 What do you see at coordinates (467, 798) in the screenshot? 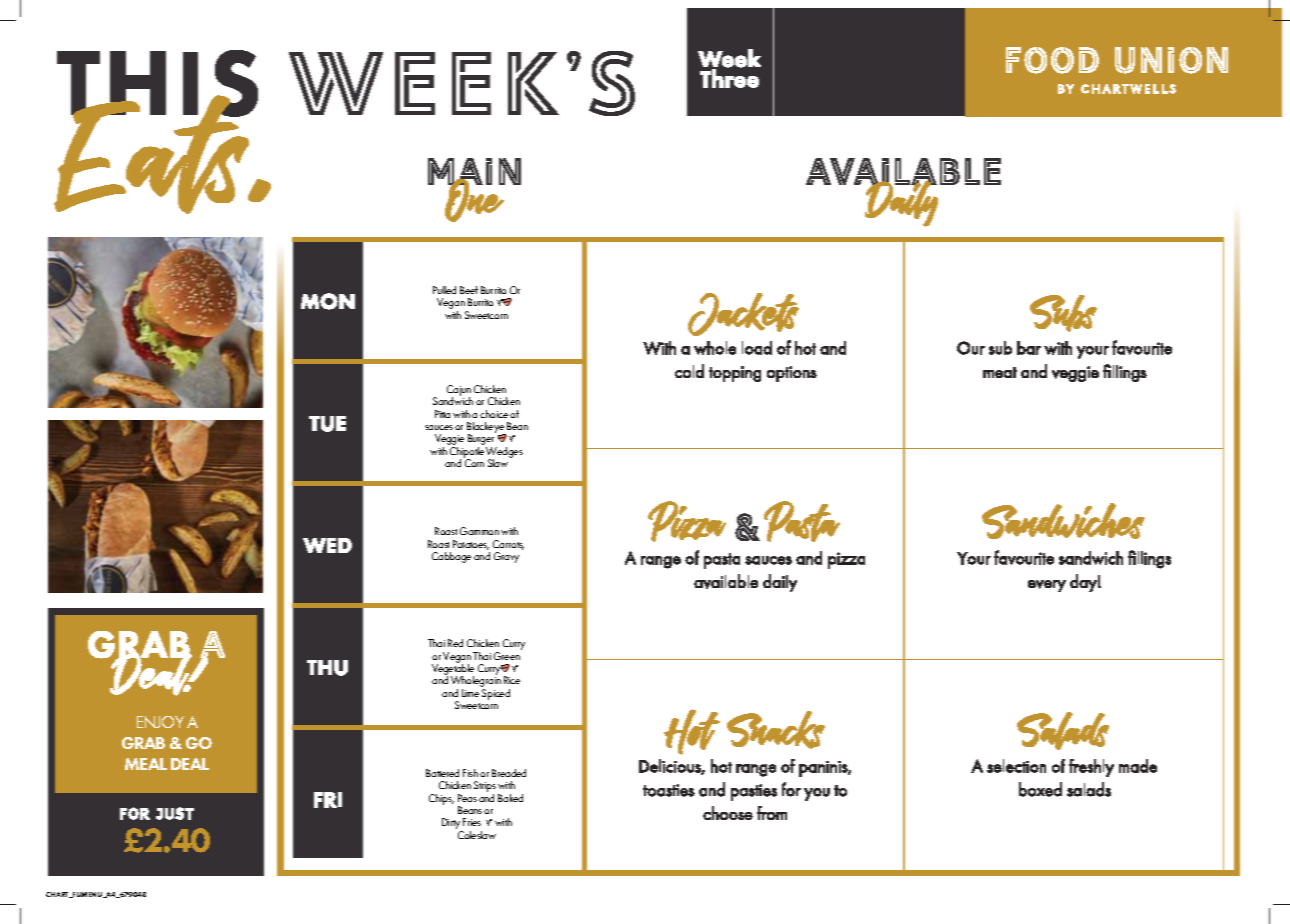
I see `Peas` at bounding box center [467, 798].
